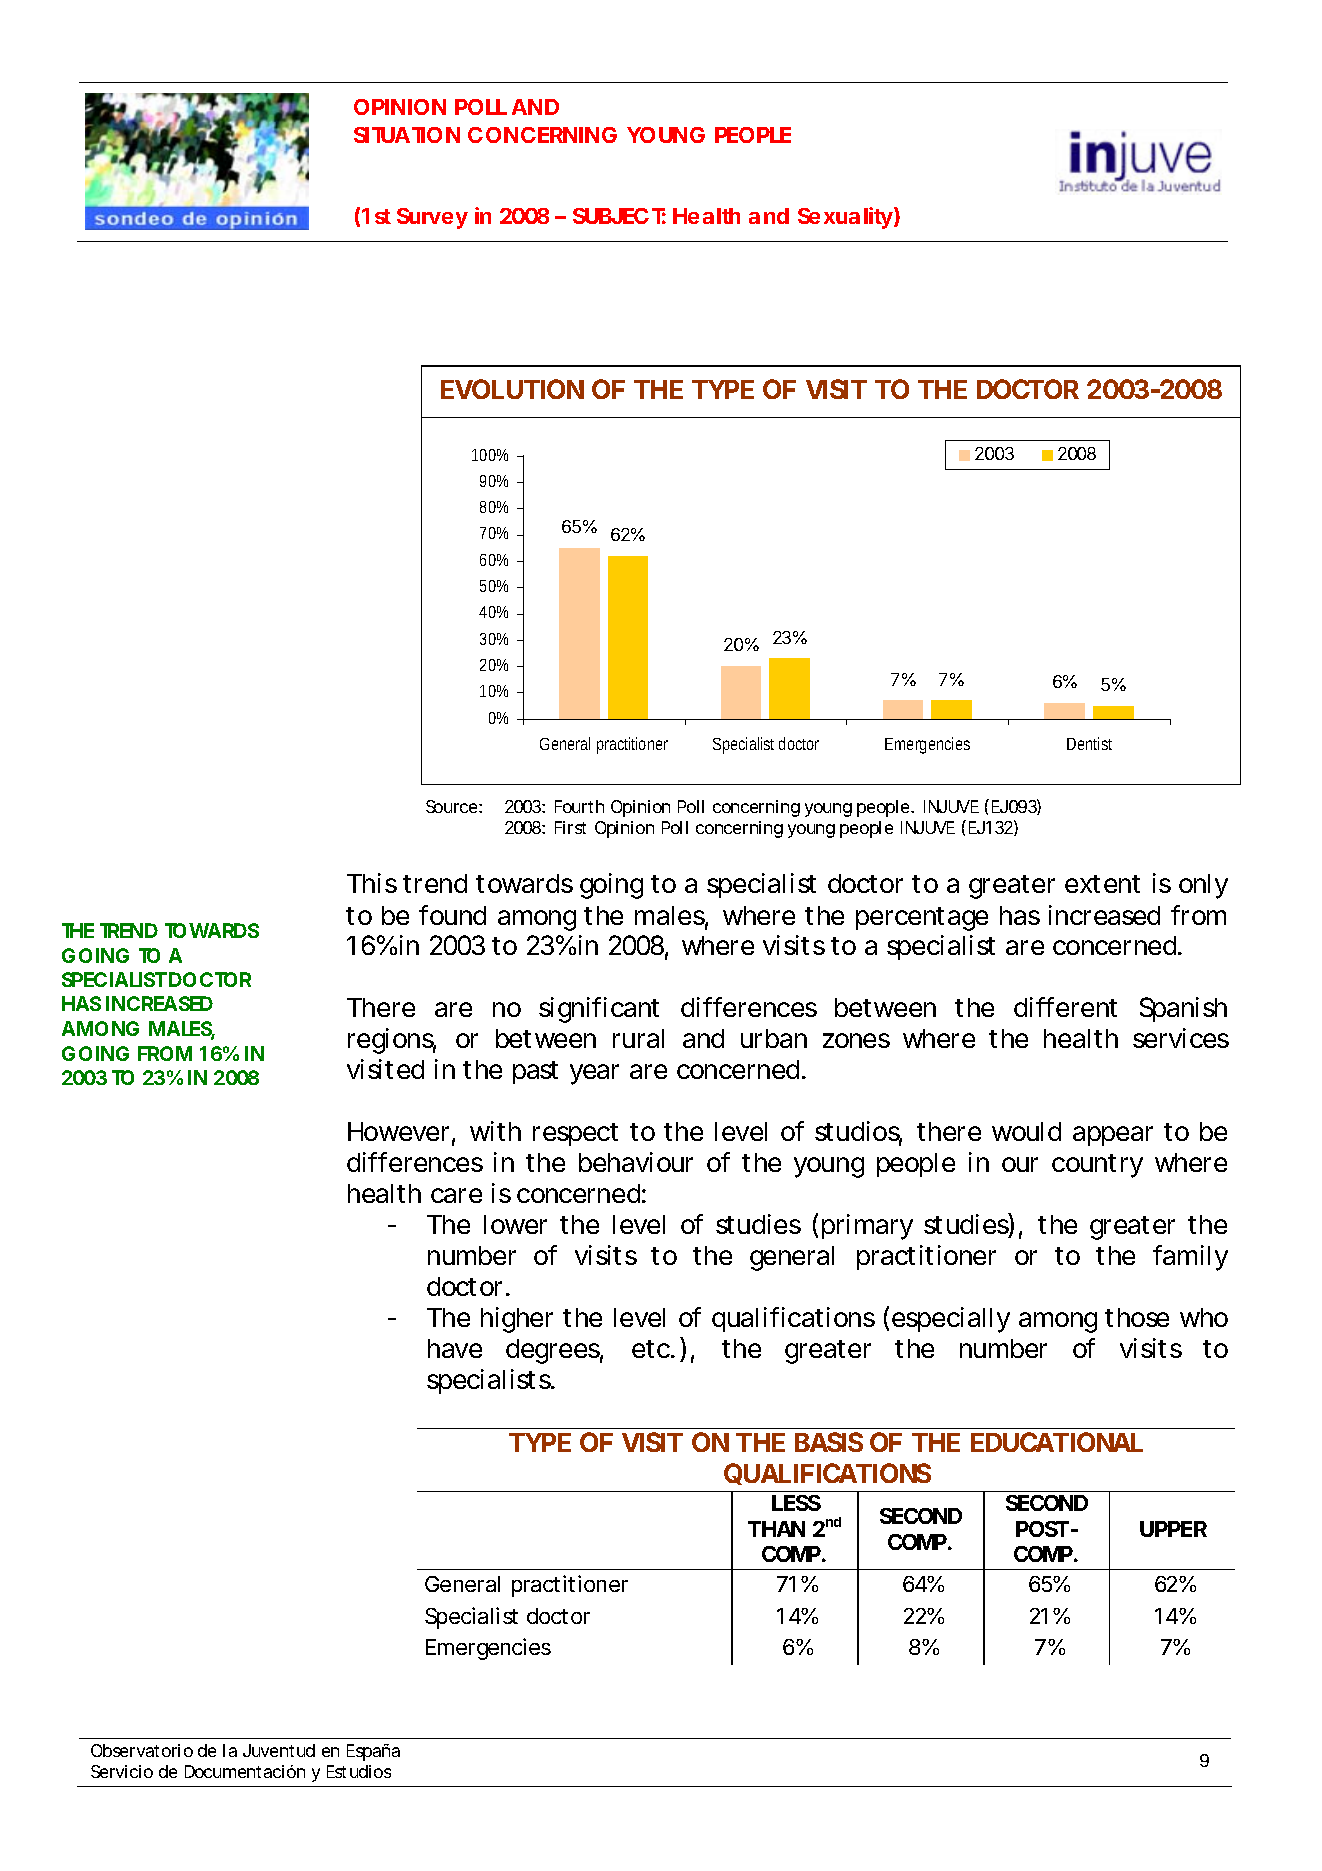  Describe the element at coordinates (455, 1348) in the document. I see `have` at that location.
